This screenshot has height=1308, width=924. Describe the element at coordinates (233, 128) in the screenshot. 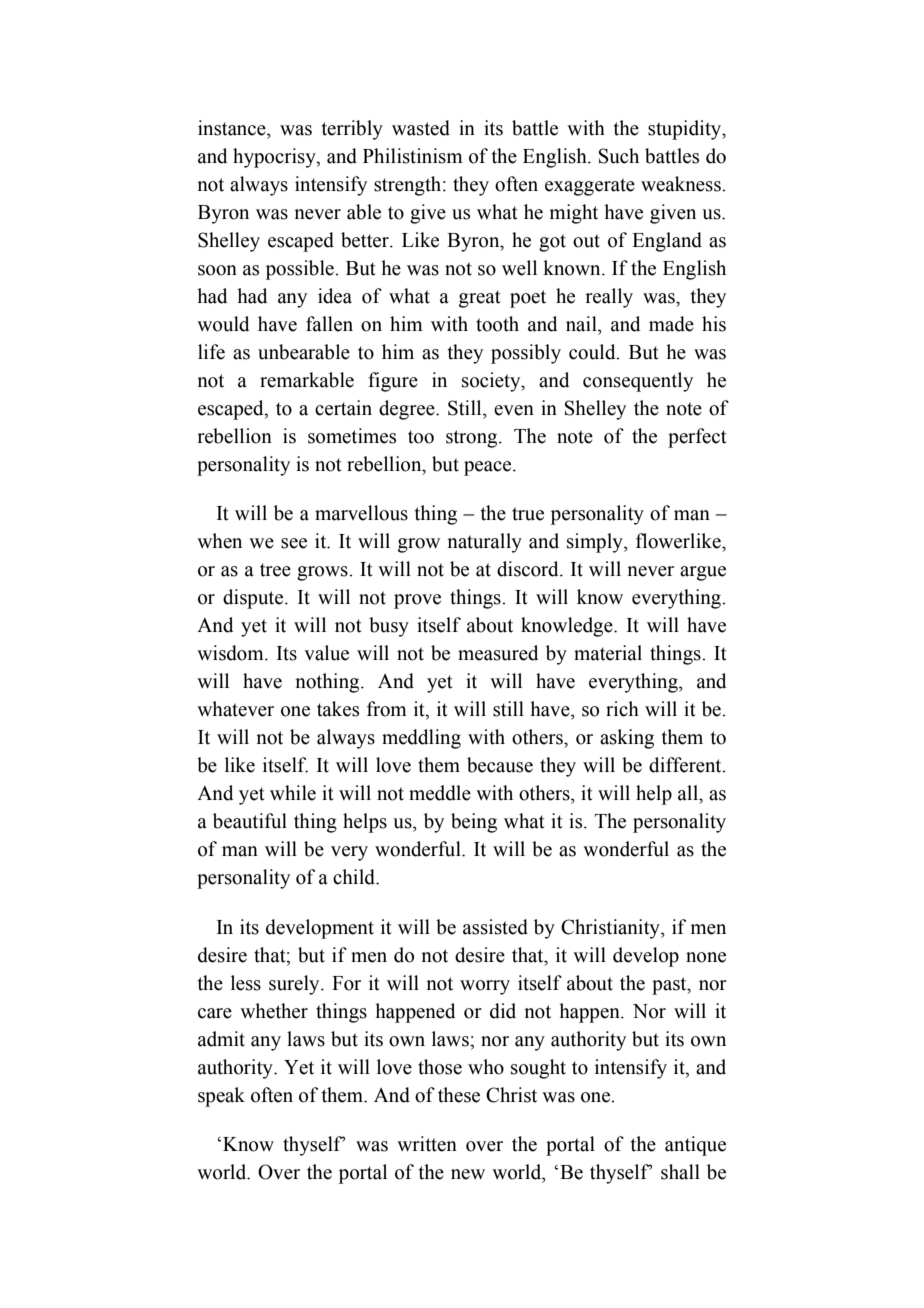

I see `instance` at that location.
